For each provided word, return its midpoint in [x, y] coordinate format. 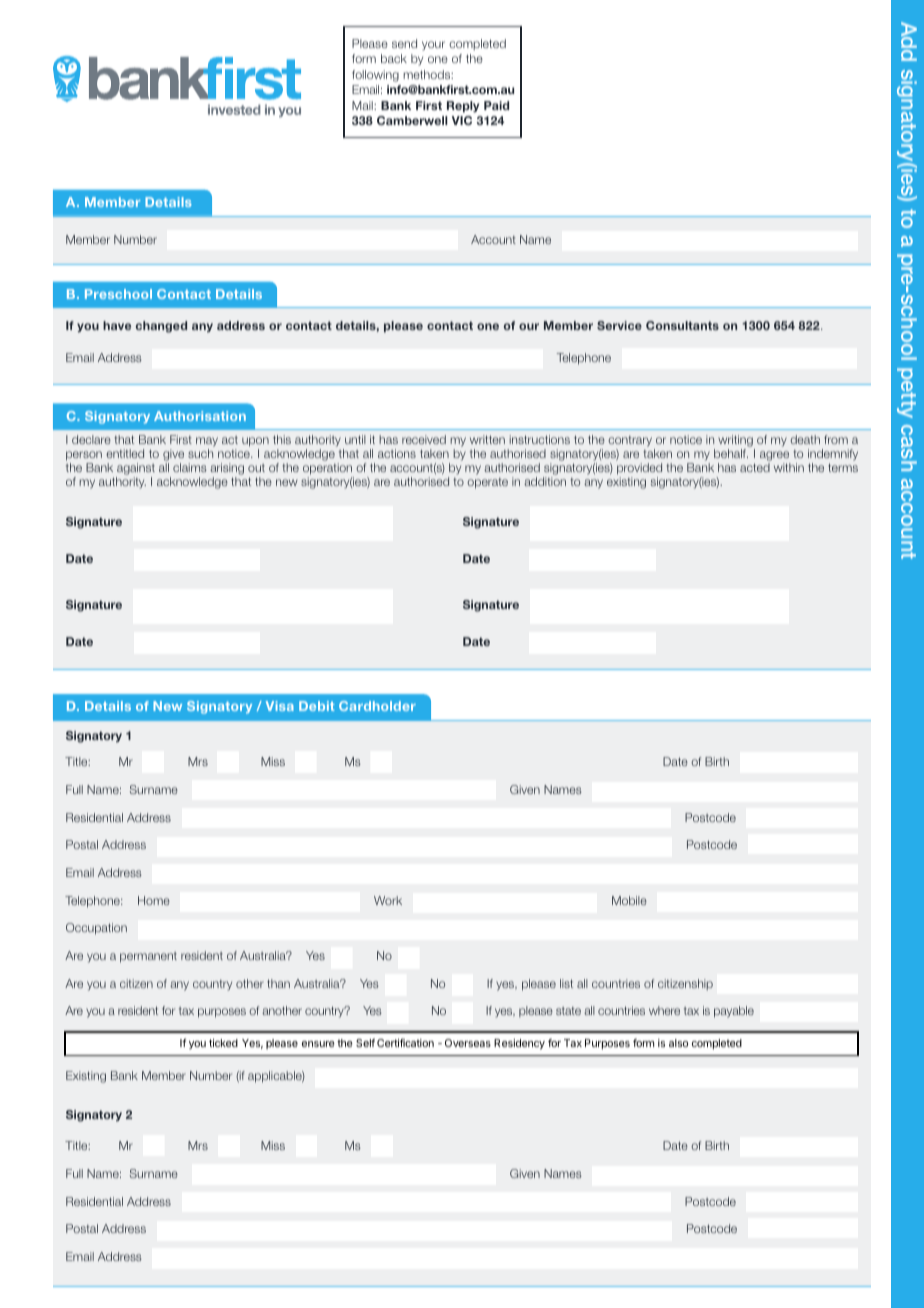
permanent [148, 957]
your [433, 46]
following [375, 76]
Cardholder [377, 706]
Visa [280, 706]
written [487, 439]
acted [755, 467]
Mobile [629, 900]
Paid [496, 105]
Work [388, 900]
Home [154, 900]
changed [161, 327]
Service [619, 325]
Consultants [682, 325]
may [207, 443]
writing [736, 442]
